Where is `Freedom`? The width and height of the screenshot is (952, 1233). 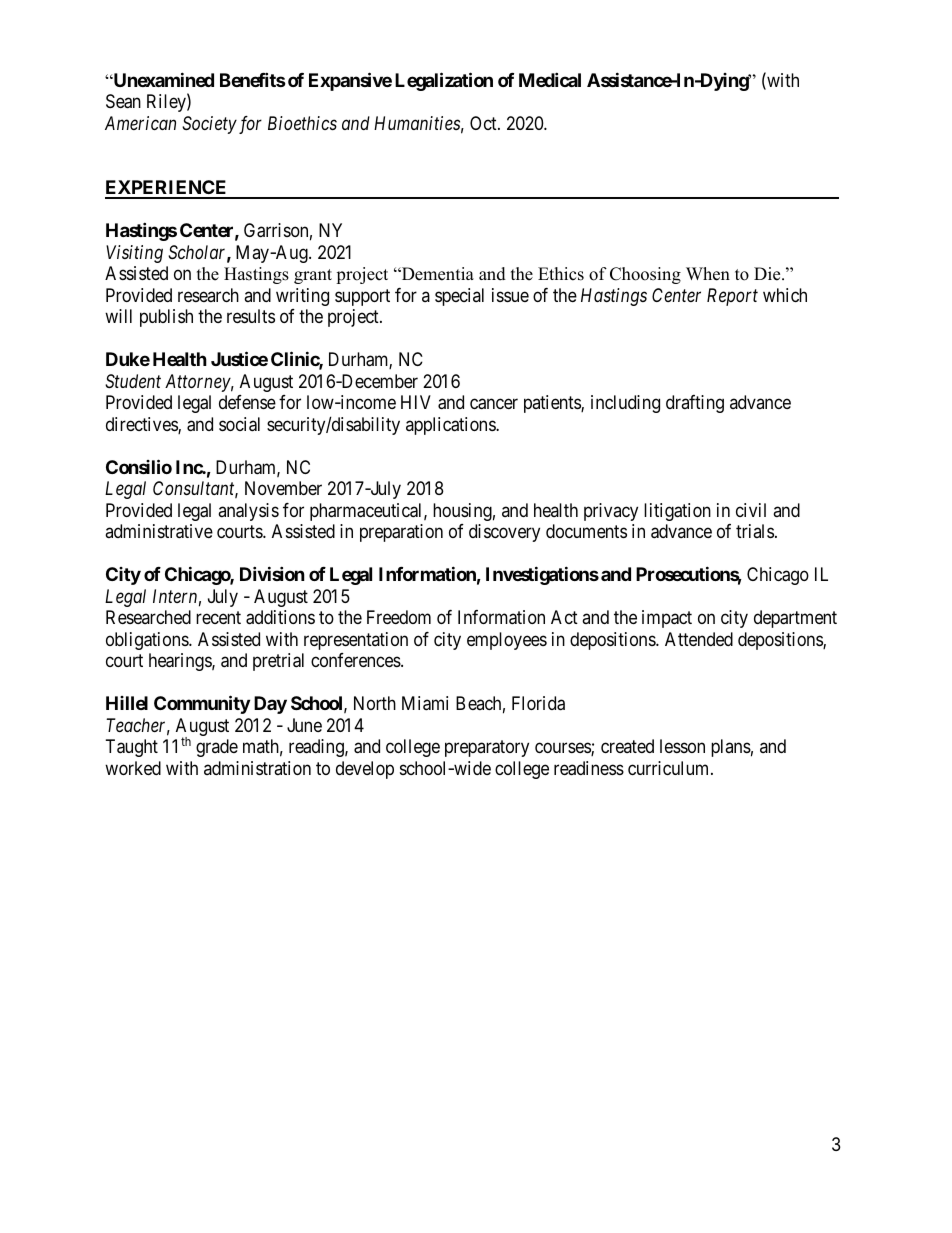 Freedom is located at coordinates (399, 617).
